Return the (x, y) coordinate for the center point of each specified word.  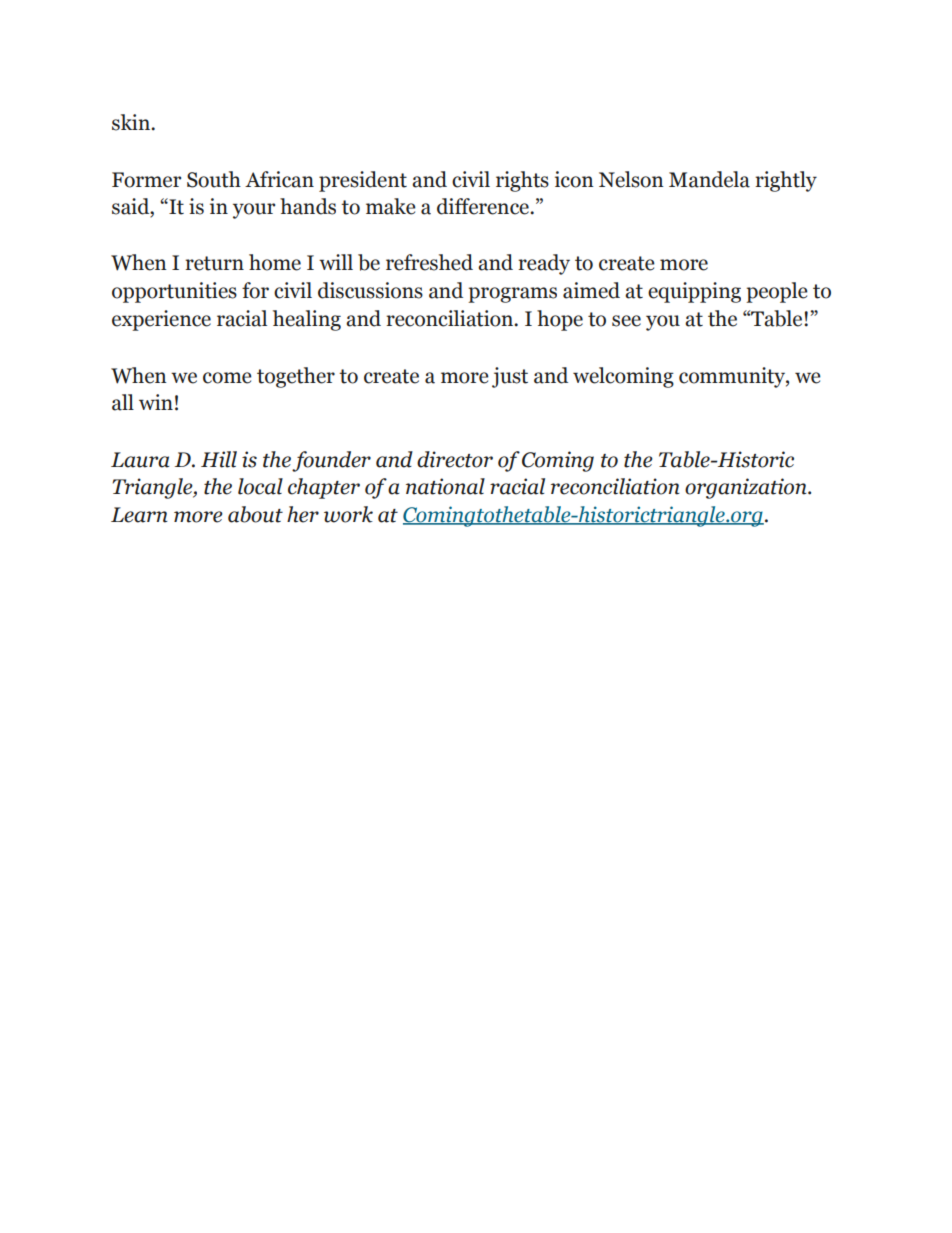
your (254, 211)
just (510, 377)
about (255, 514)
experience (161, 320)
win (156, 402)
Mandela (709, 179)
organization (747, 488)
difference (484, 206)
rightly (786, 181)
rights (522, 181)
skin (132, 122)
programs (512, 295)
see (626, 321)
